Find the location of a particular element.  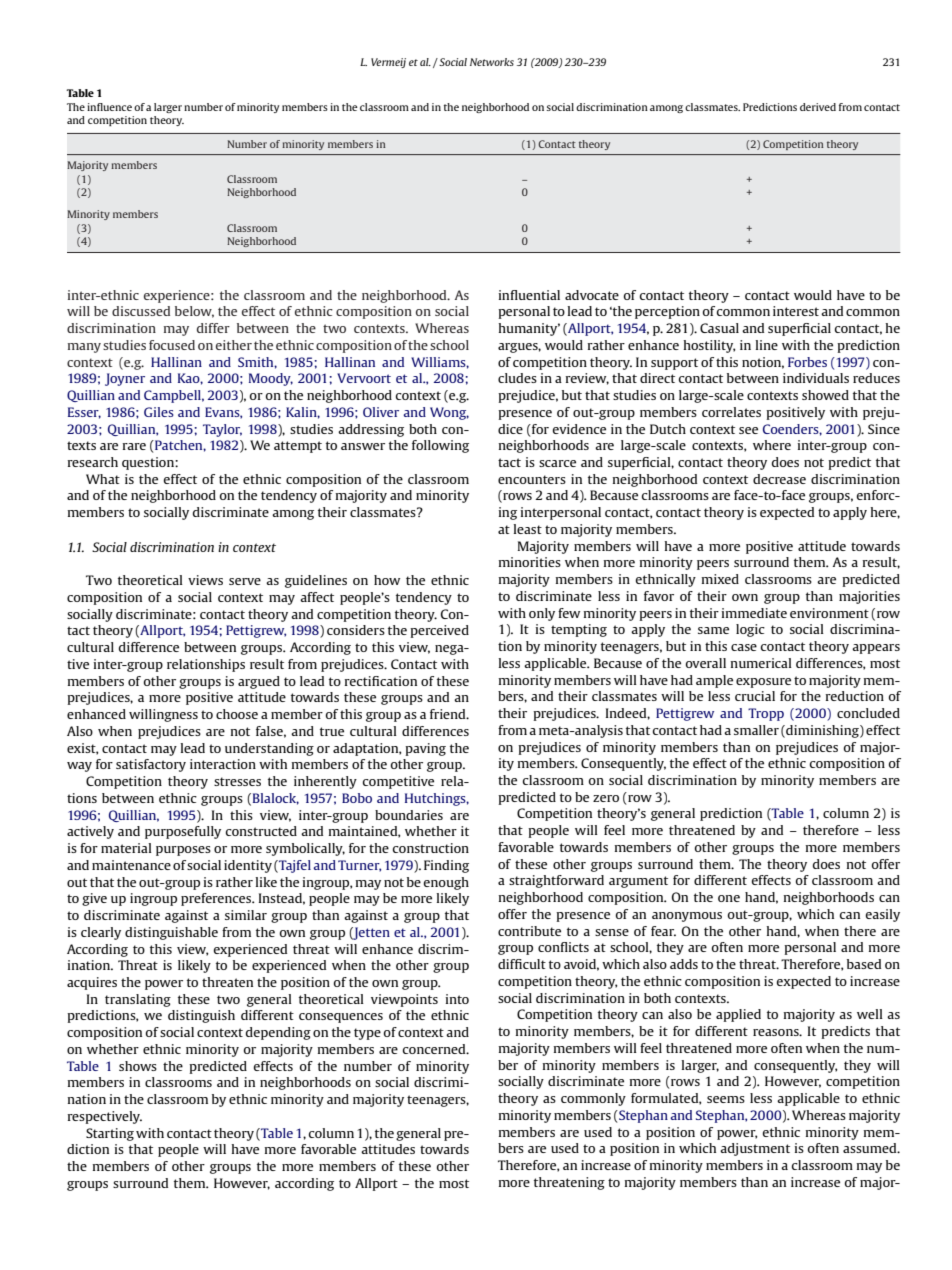

advocate is located at coordinates (592, 295).
